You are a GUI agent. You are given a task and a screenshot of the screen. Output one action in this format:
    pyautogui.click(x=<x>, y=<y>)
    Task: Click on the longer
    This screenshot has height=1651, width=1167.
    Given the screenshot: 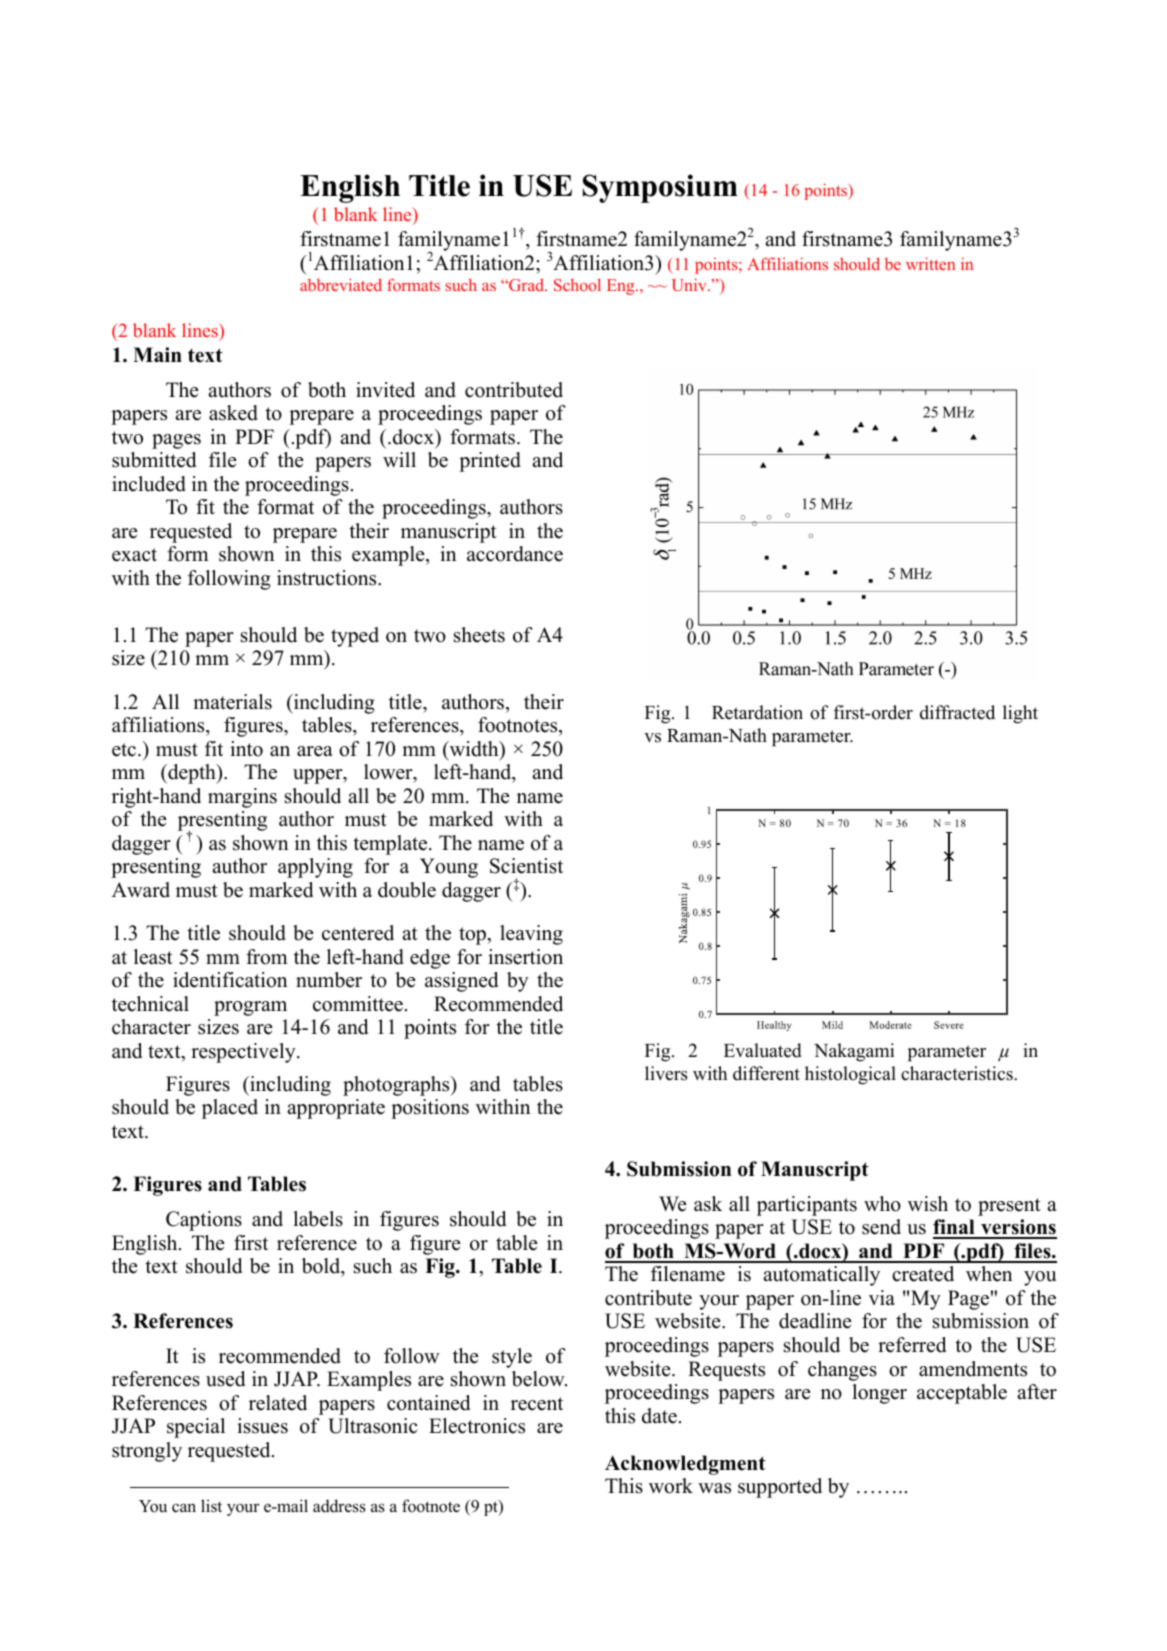 What is the action you would take?
    pyautogui.click(x=879, y=1394)
